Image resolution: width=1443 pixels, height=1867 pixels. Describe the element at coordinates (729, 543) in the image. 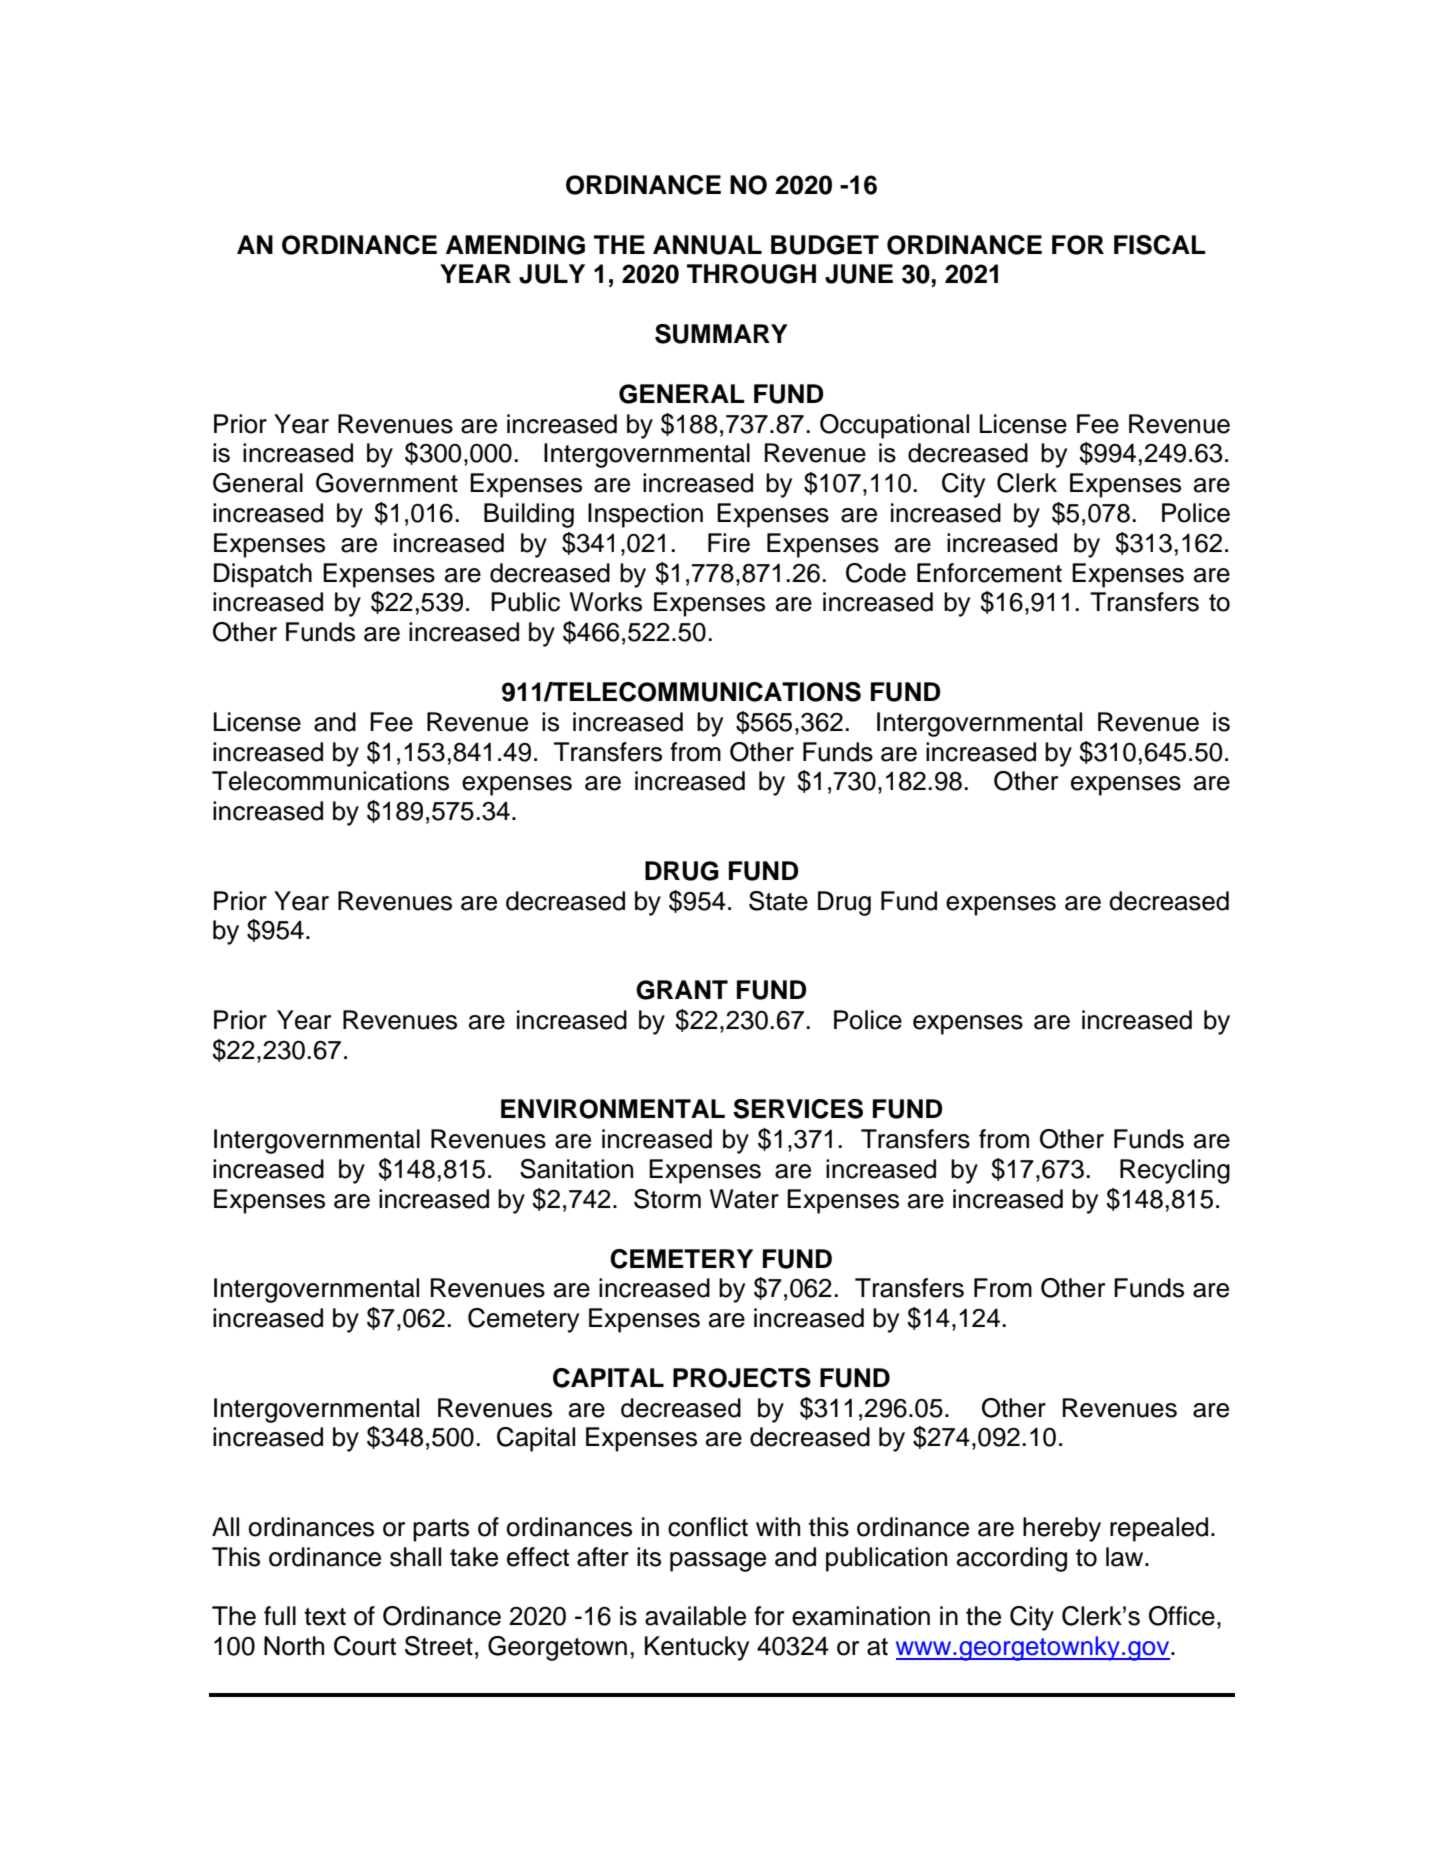

I see `Fire` at that location.
